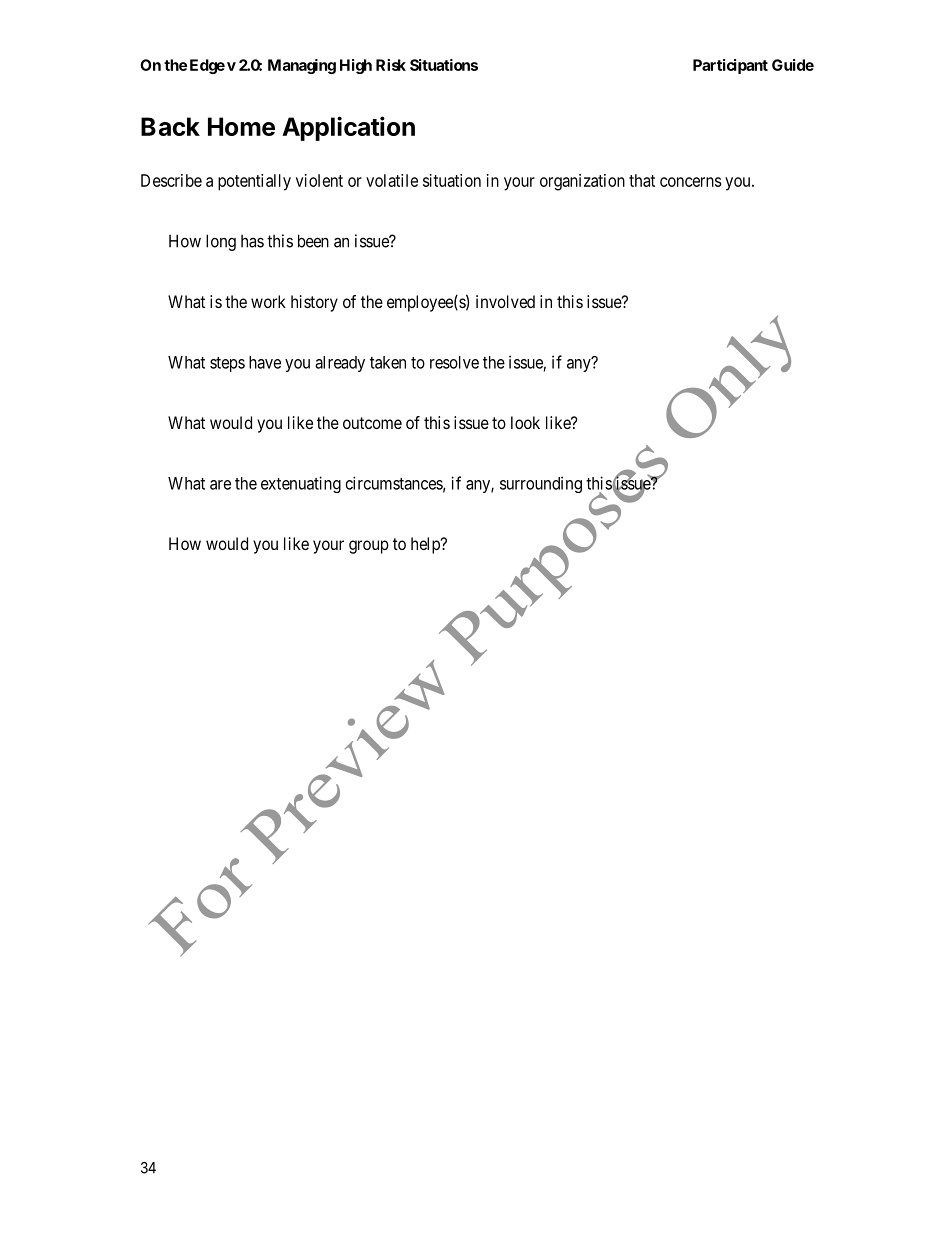  What do you see at coordinates (730, 66) in the document?
I see `Participant` at bounding box center [730, 66].
